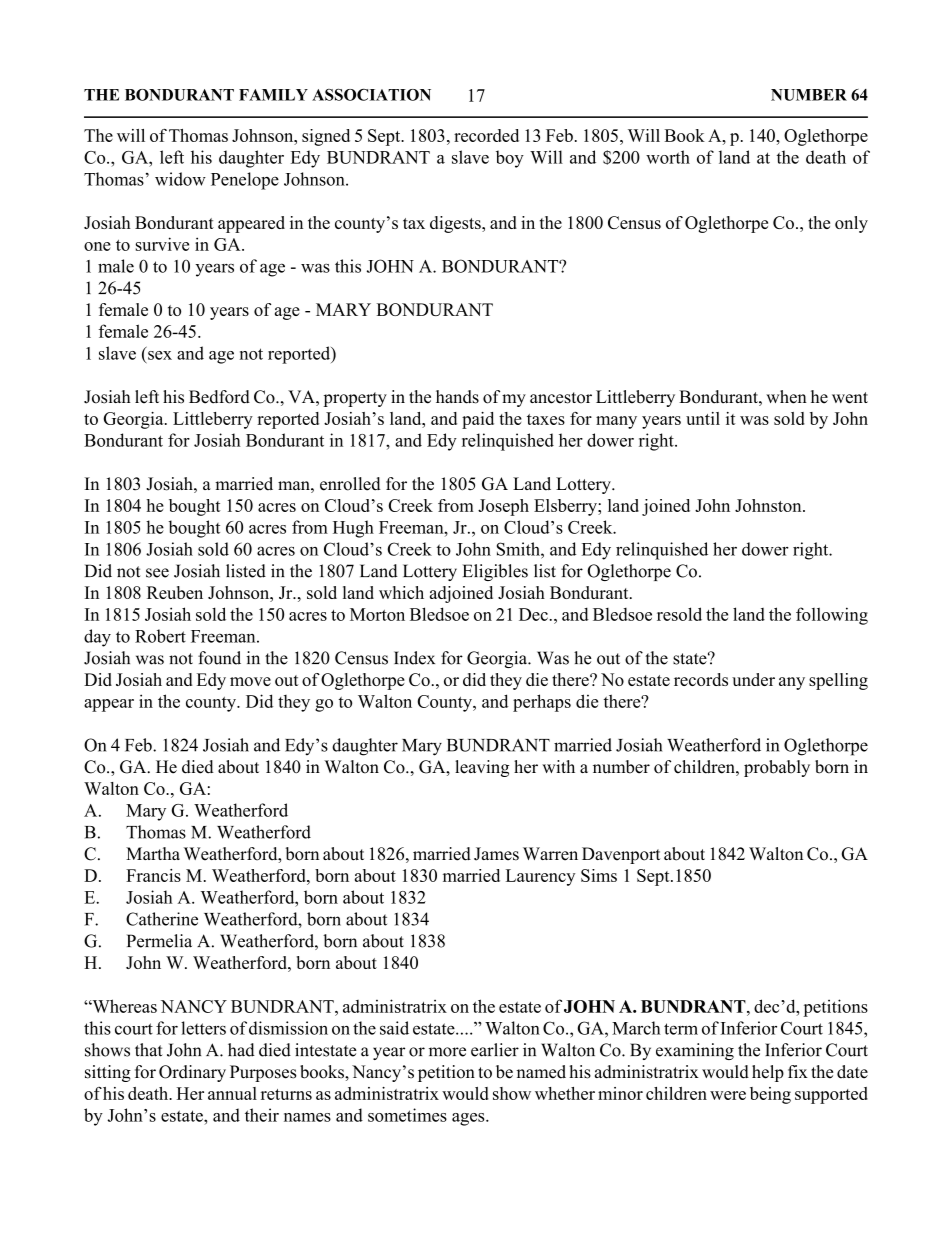 The image size is (952, 1233). What do you see at coordinates (753, 679) in the screenshot?
I see `under` at bounding box center [753, 679].
